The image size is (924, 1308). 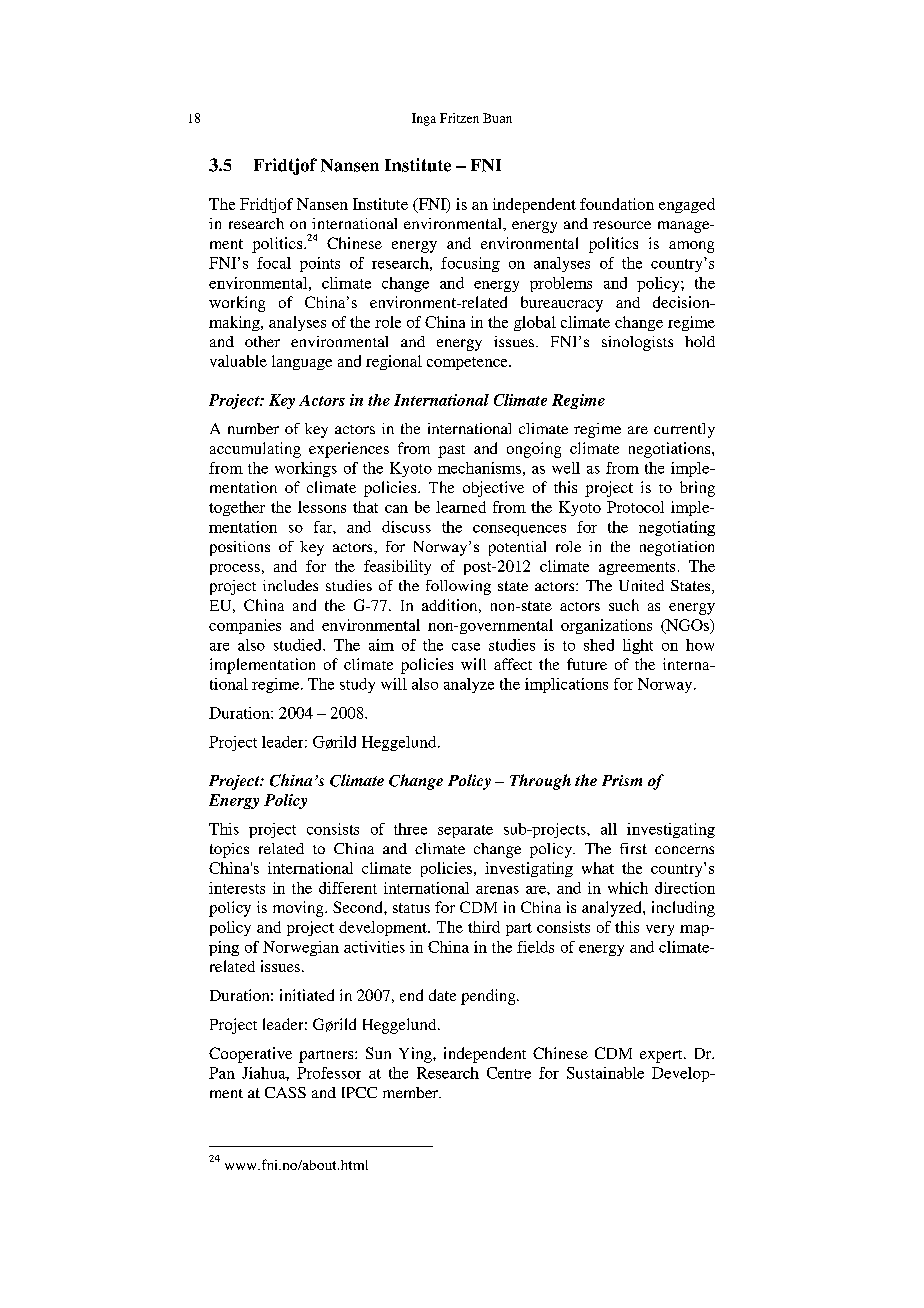 I want to click on focal, so click(x=274, y=263).
